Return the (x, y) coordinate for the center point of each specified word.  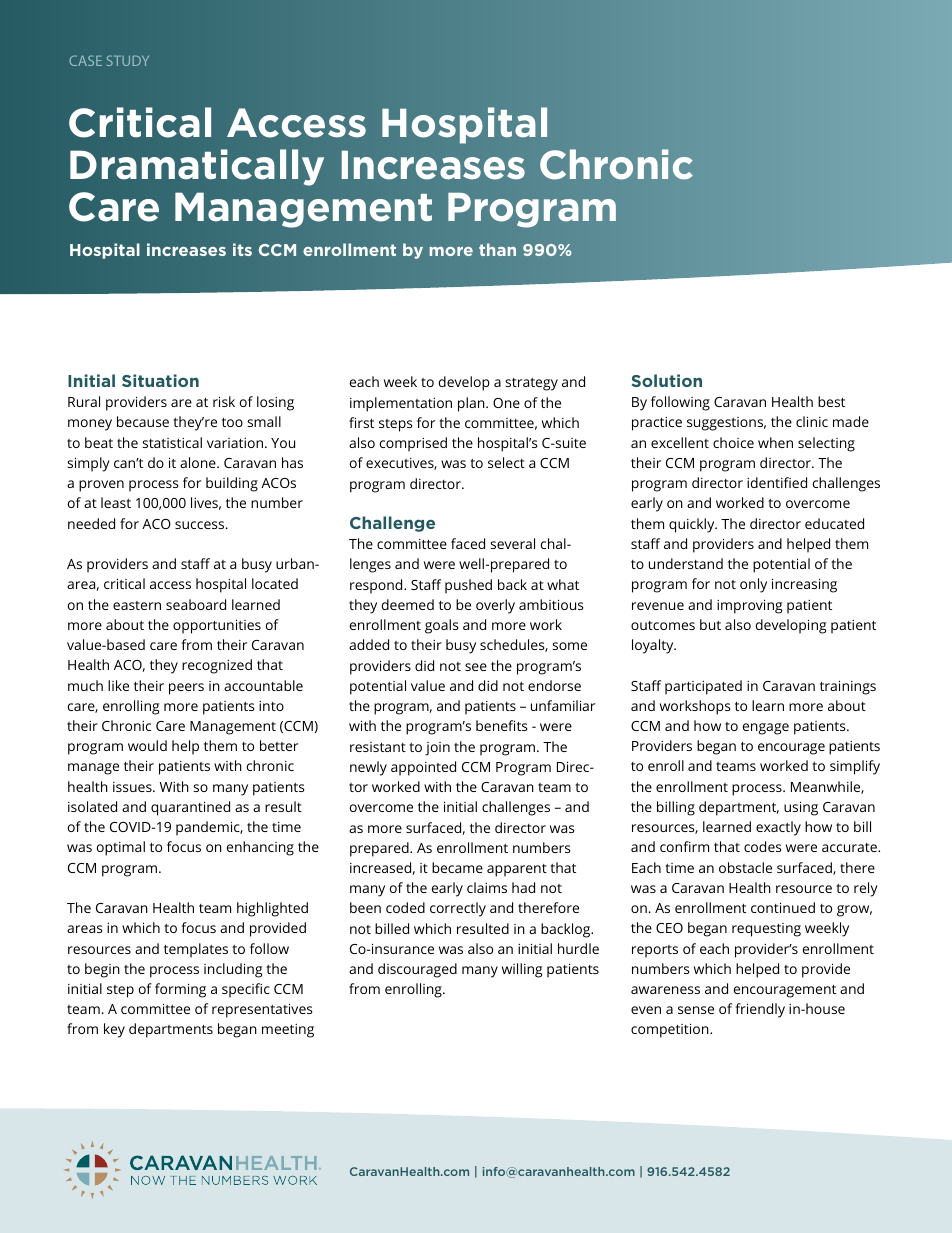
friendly (760, 1010)
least (116, 502)
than (497, 249)
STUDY (128, 60)
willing (522, 970)
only (753, 585)
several (512, 543)
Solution (667, 380)
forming (180, 990)
